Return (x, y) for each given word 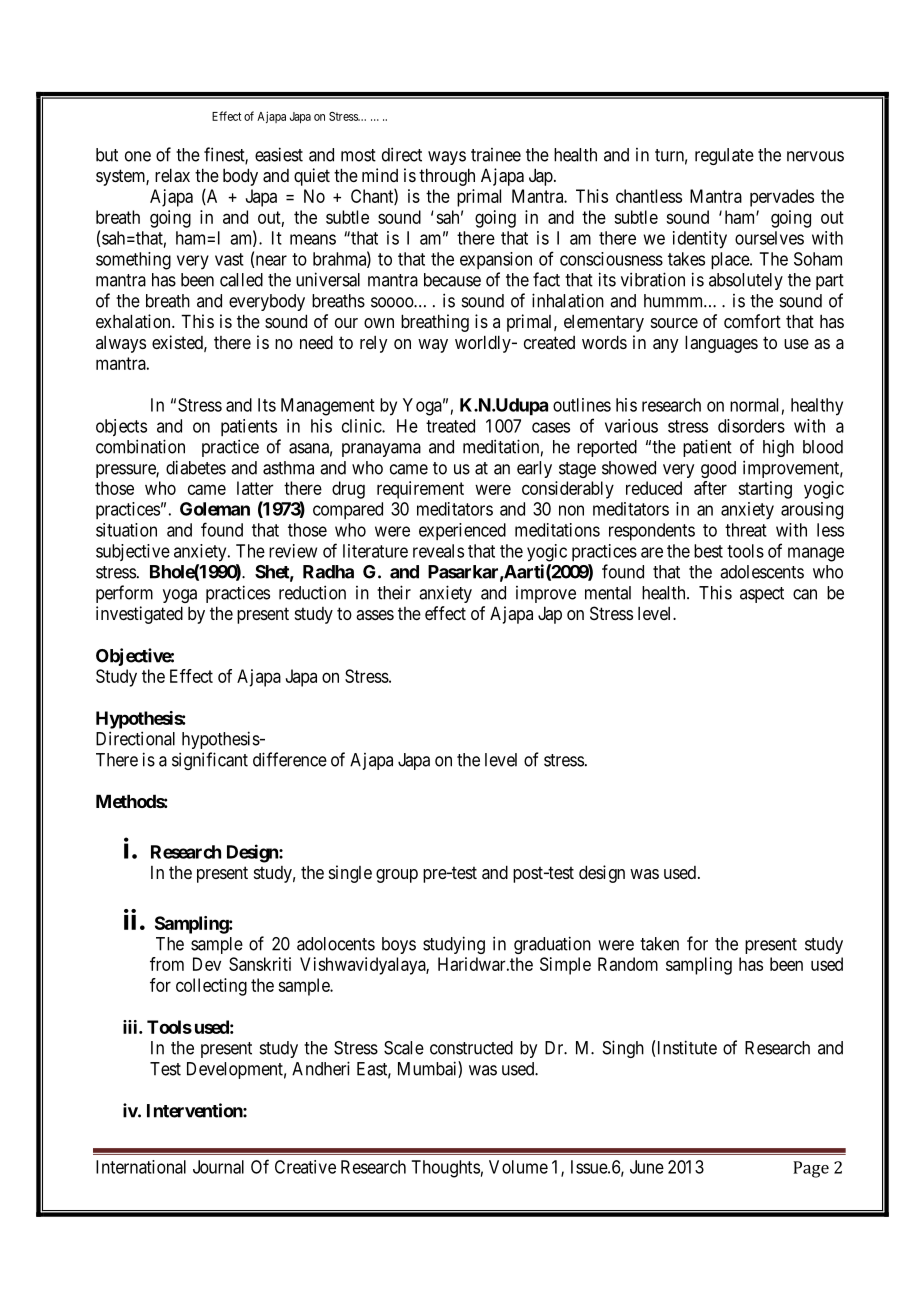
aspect (762, 595)
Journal (218, 1167)
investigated (139, 615)
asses (375, 615)
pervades (782, 198)
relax (172, 175)
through (447, 177)
